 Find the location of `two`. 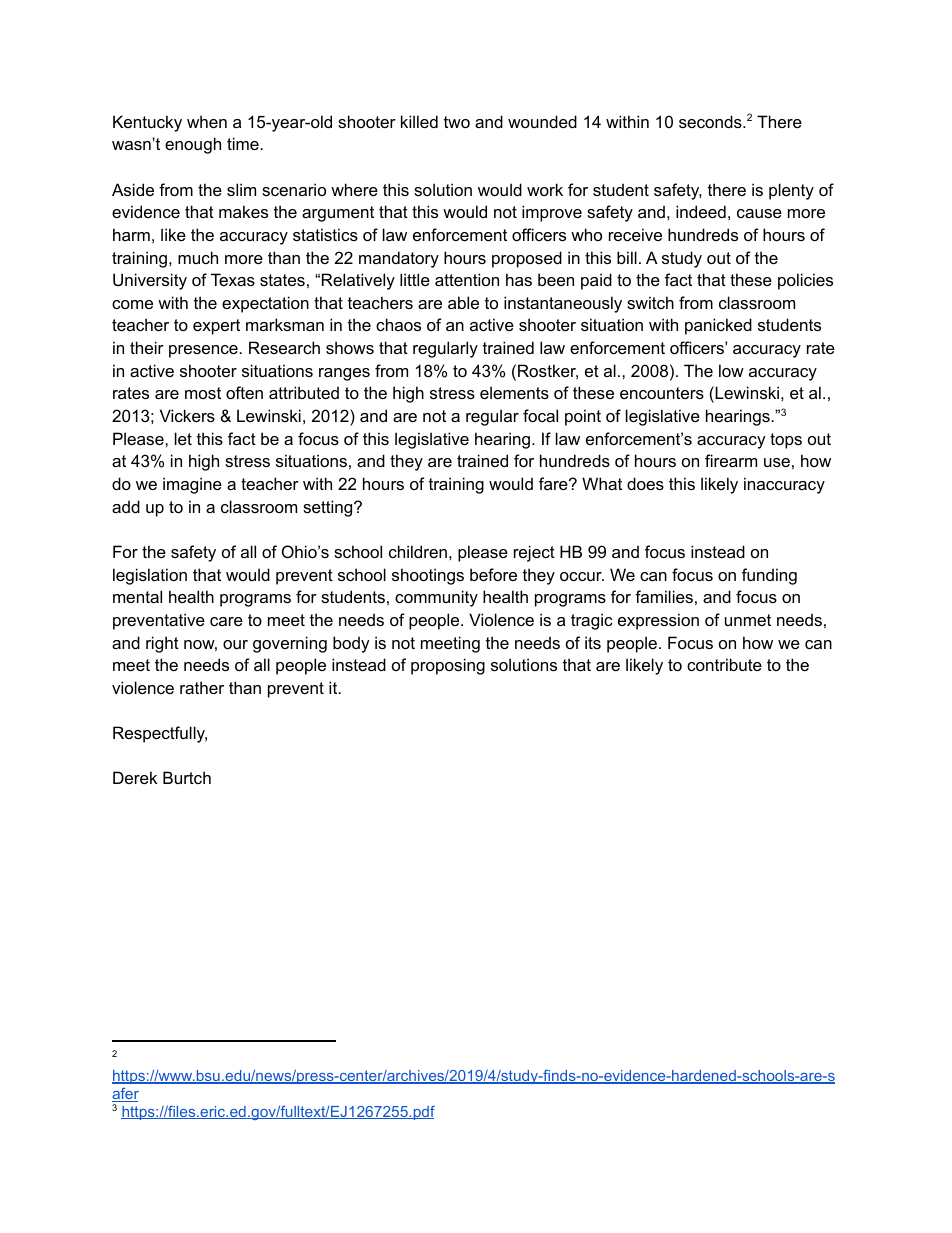

two is located at coordinates (457, 122).
